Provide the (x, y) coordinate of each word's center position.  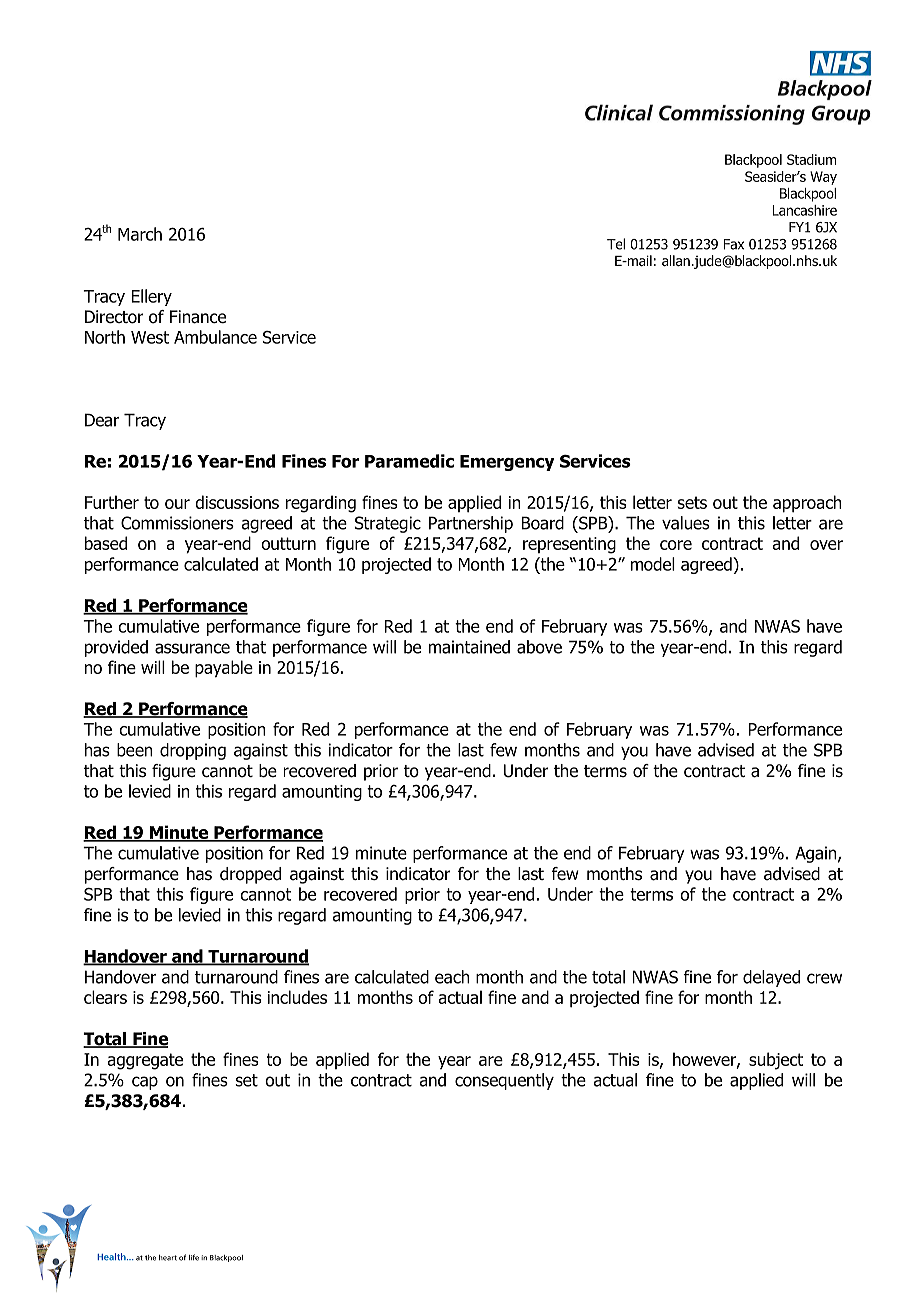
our (177, 504)
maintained (469, 647)
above (539, 647)
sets (692, 502)
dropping (193, 751)
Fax (733, 244)
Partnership (471, 524)
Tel (616, 244)
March (140, 234)
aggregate (145, 1061)
